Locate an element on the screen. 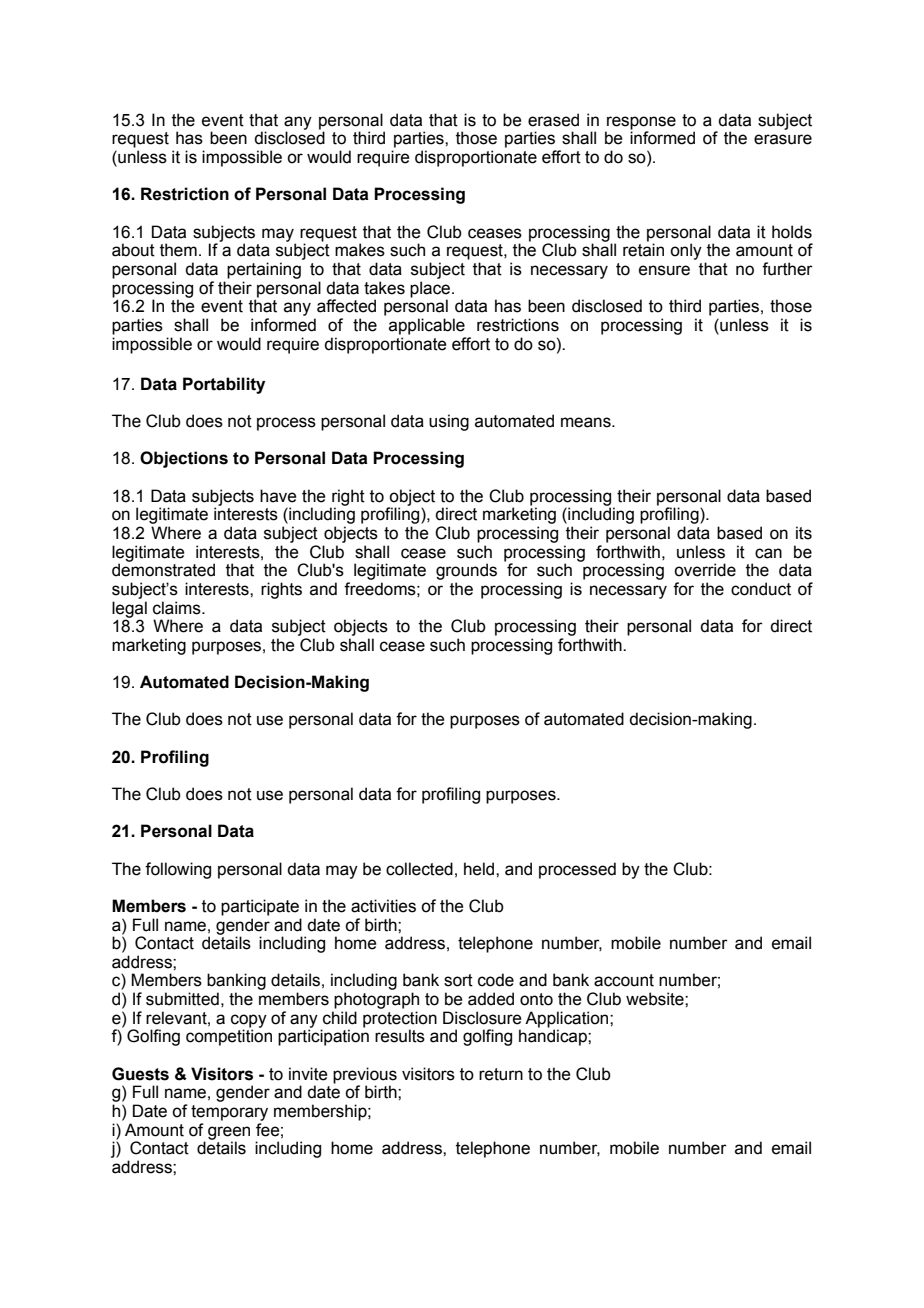 This screenshot has width=924, height=1308. erasure is located at coordinates (783, 139).
